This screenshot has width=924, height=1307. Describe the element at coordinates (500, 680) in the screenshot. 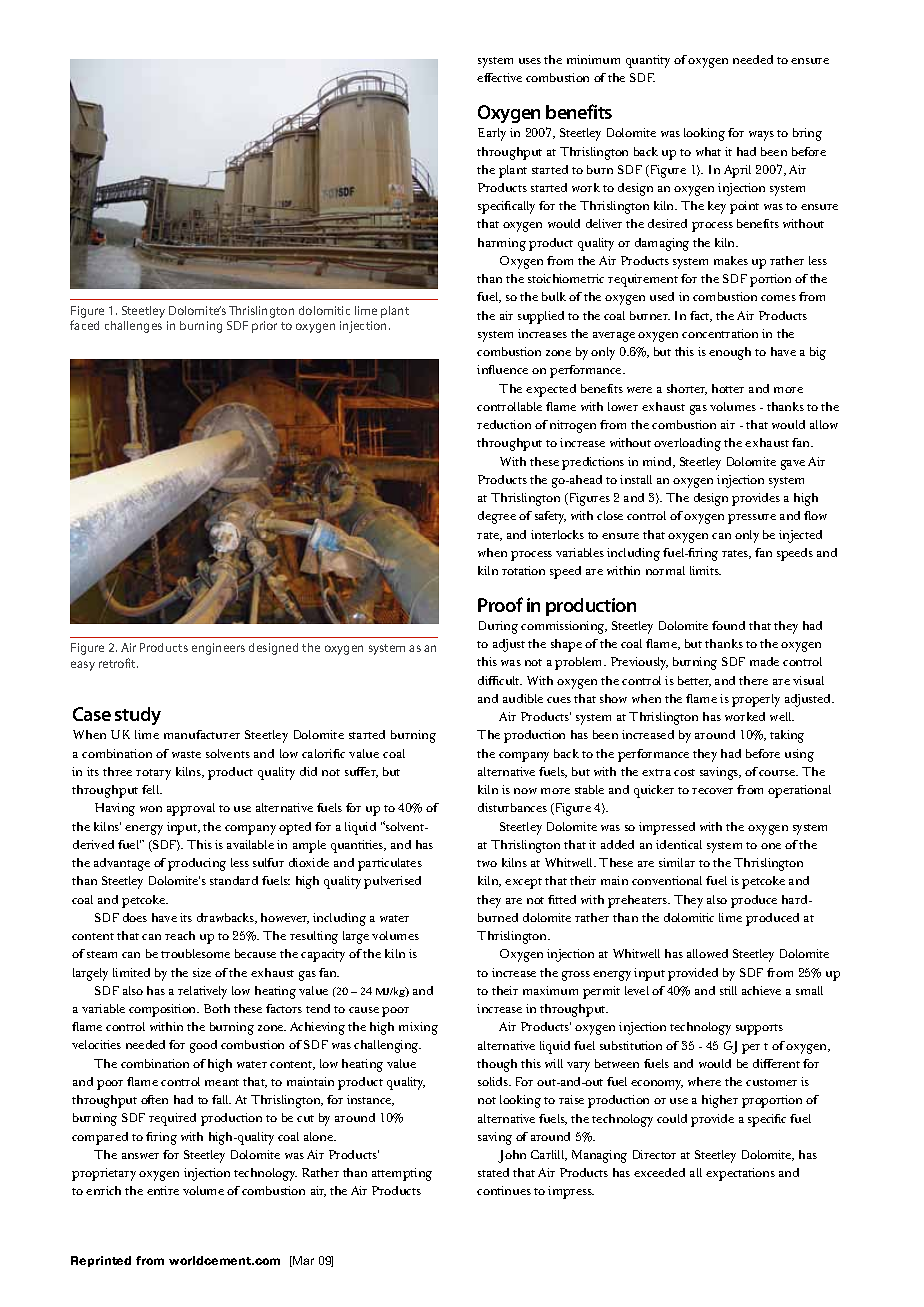

I see `difficult` at that location.
